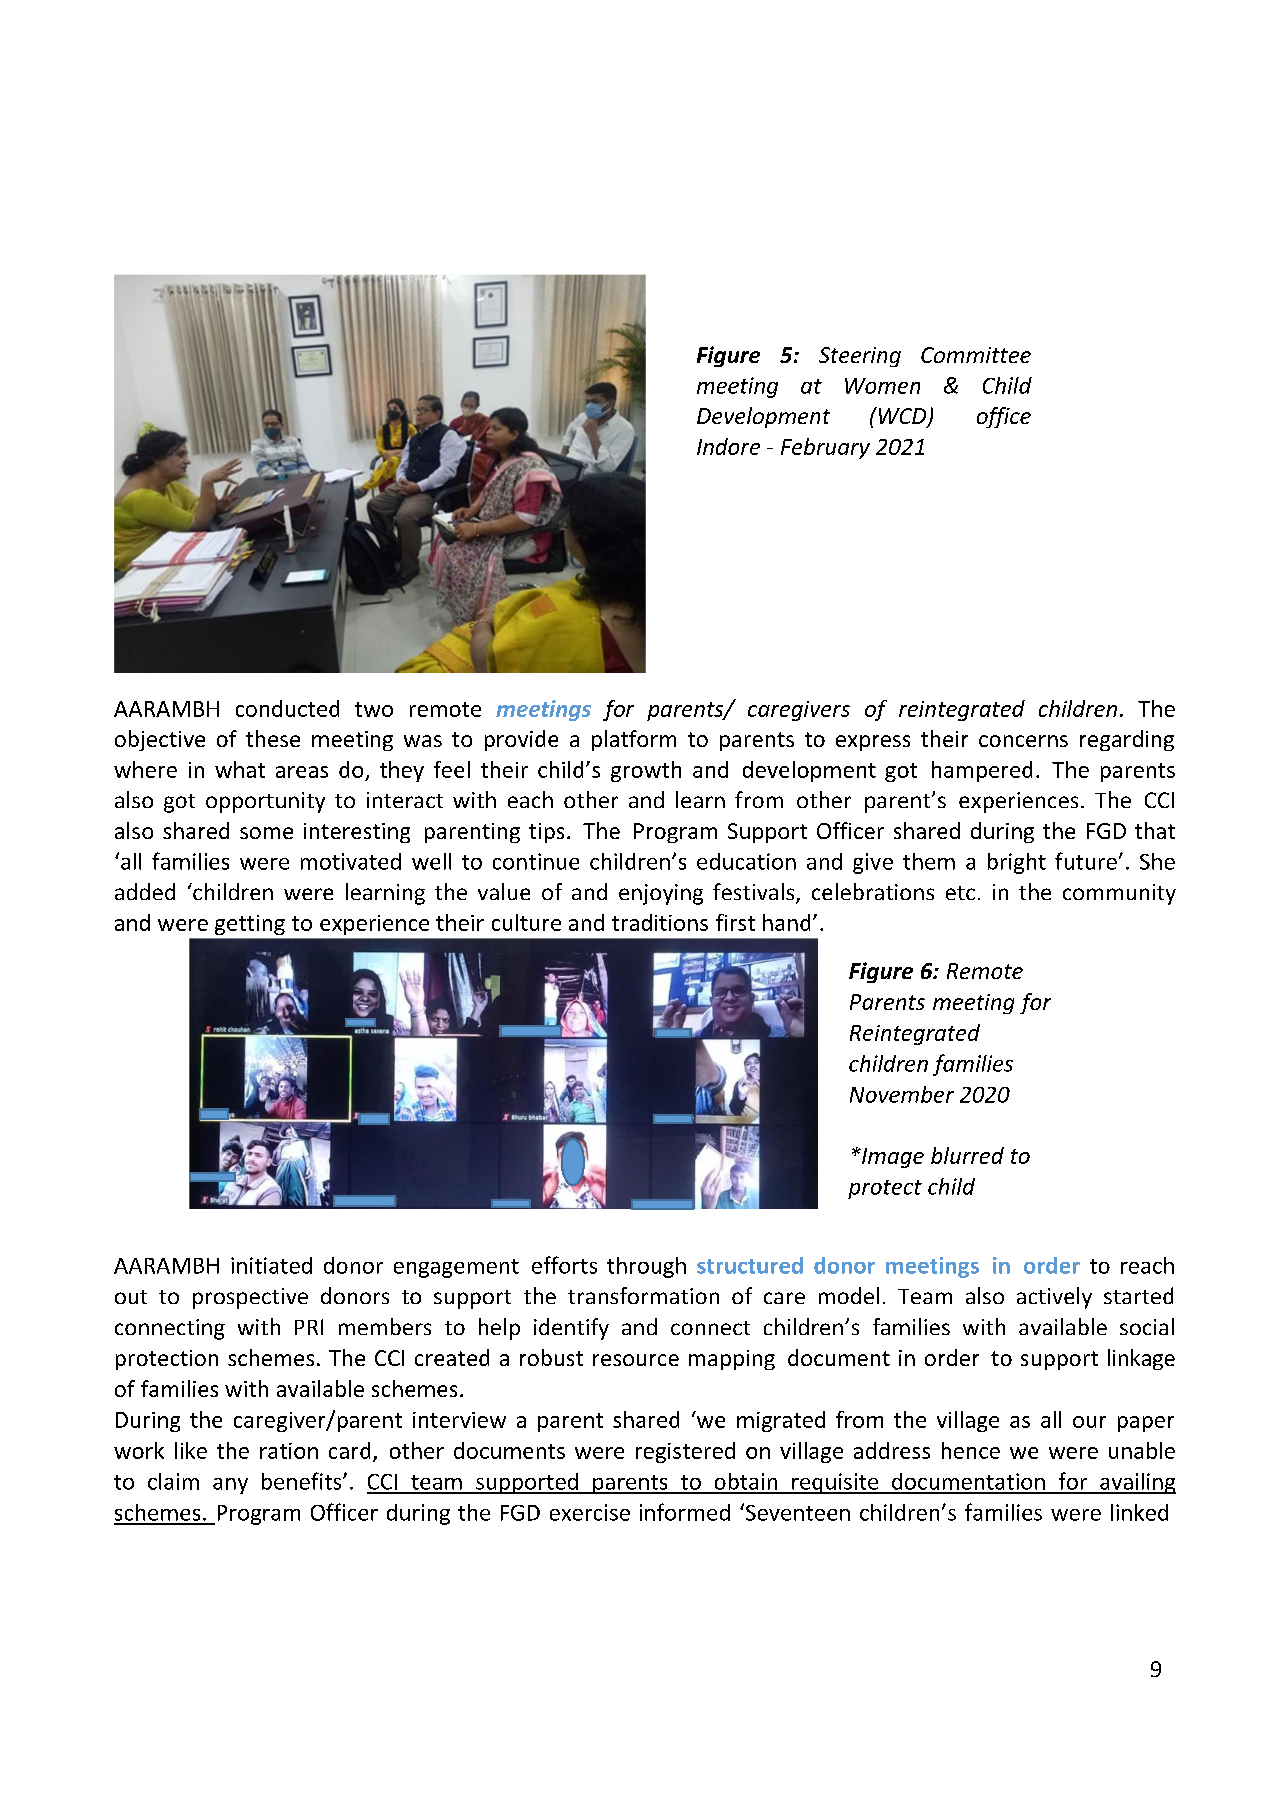 This screenshot has height=1820, width=1288. Describe the element at coordinates (967, 1155) in the screenshot. I see `blurred` at that location.
